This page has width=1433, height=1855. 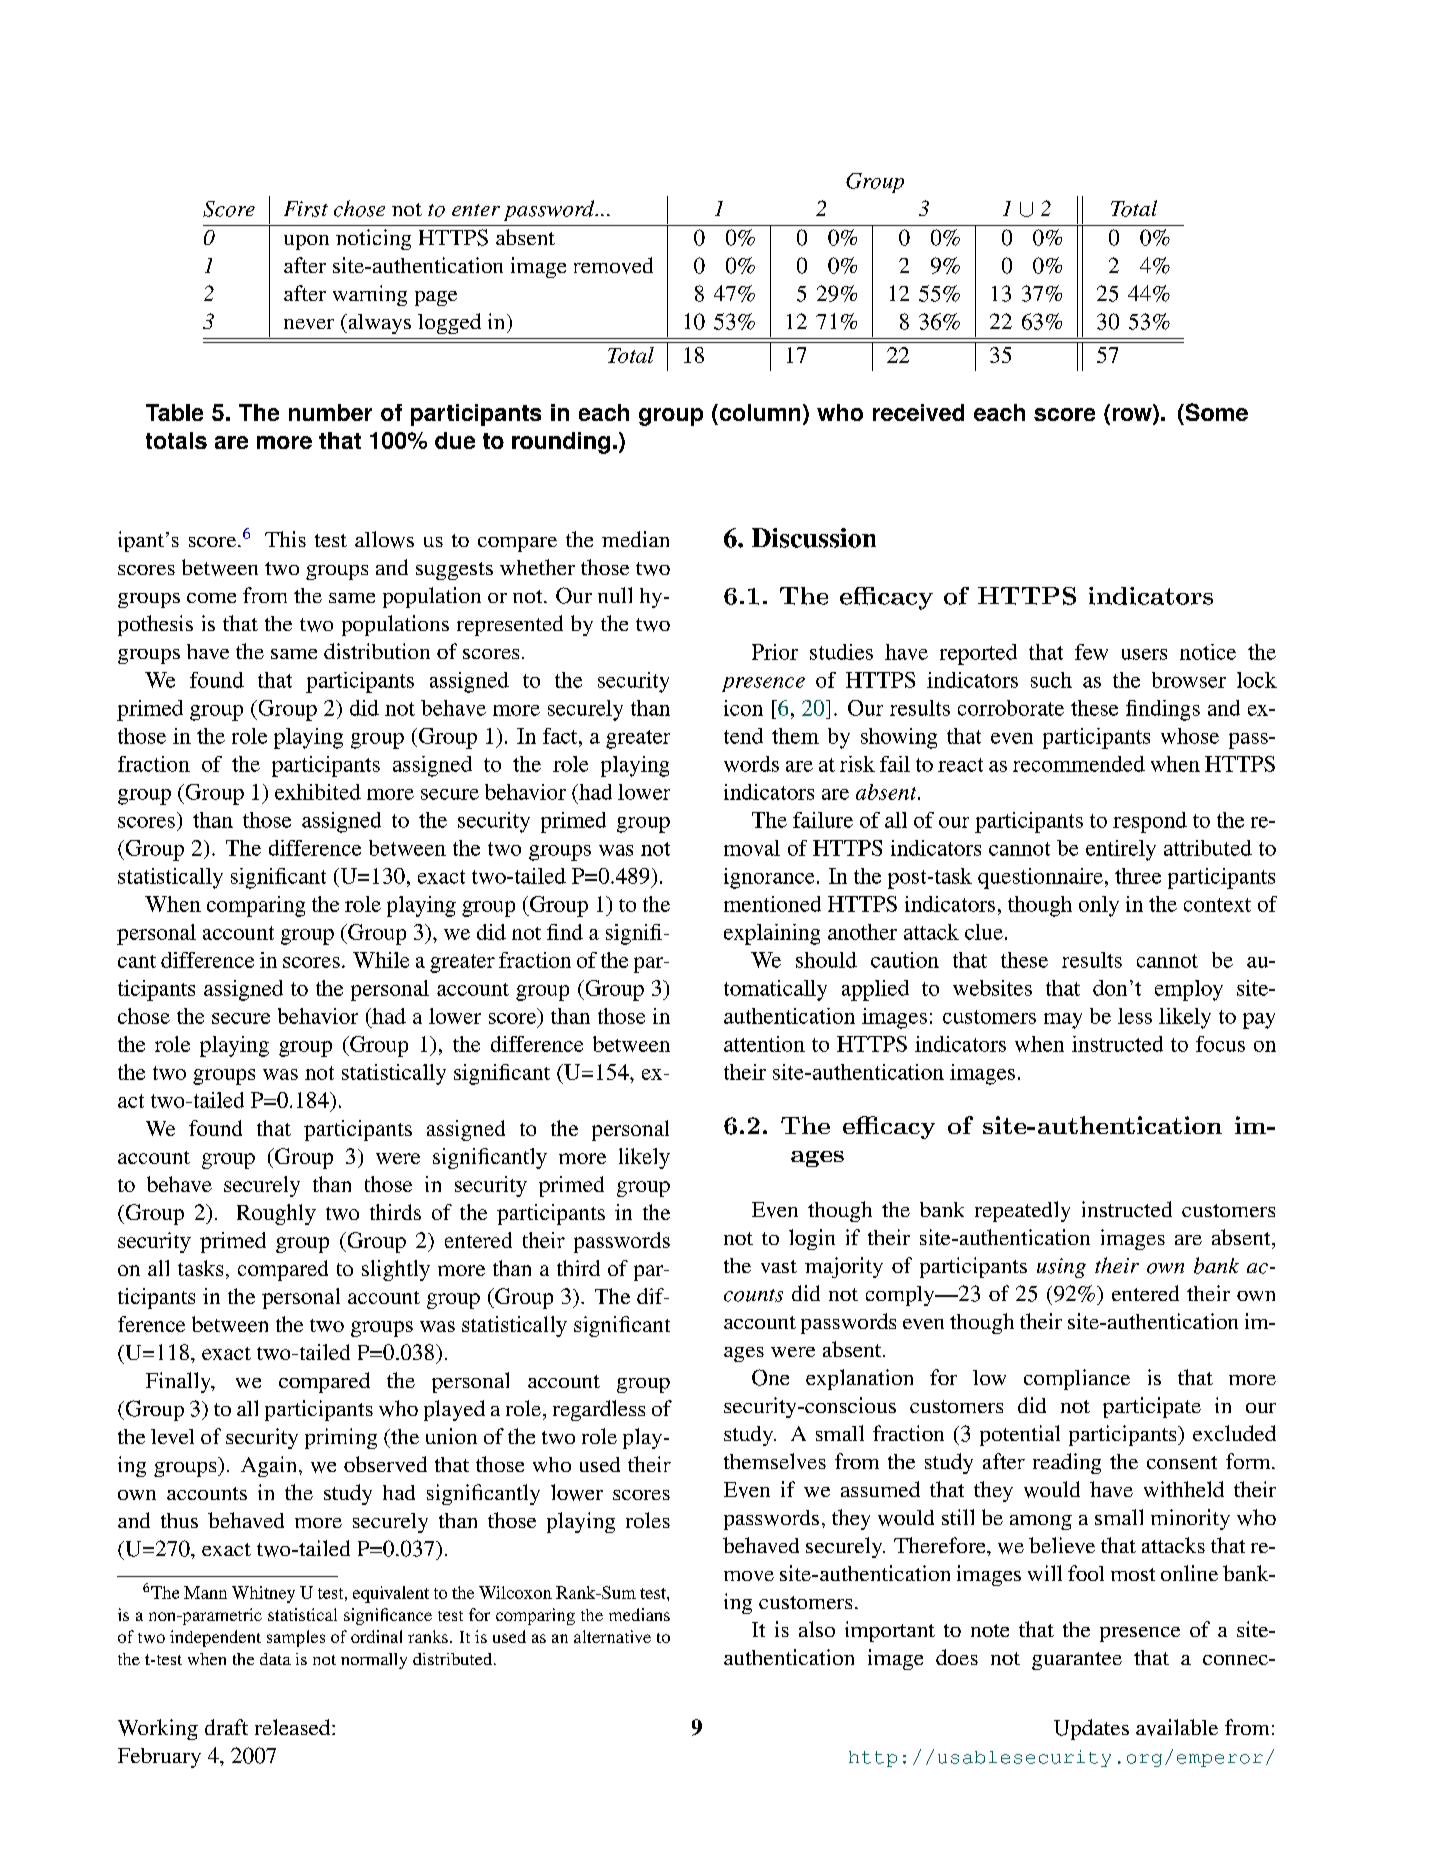 What do you see at coordinates (1215, 412) in the page?
I see `Some` at bounding box center [1215, 412].
